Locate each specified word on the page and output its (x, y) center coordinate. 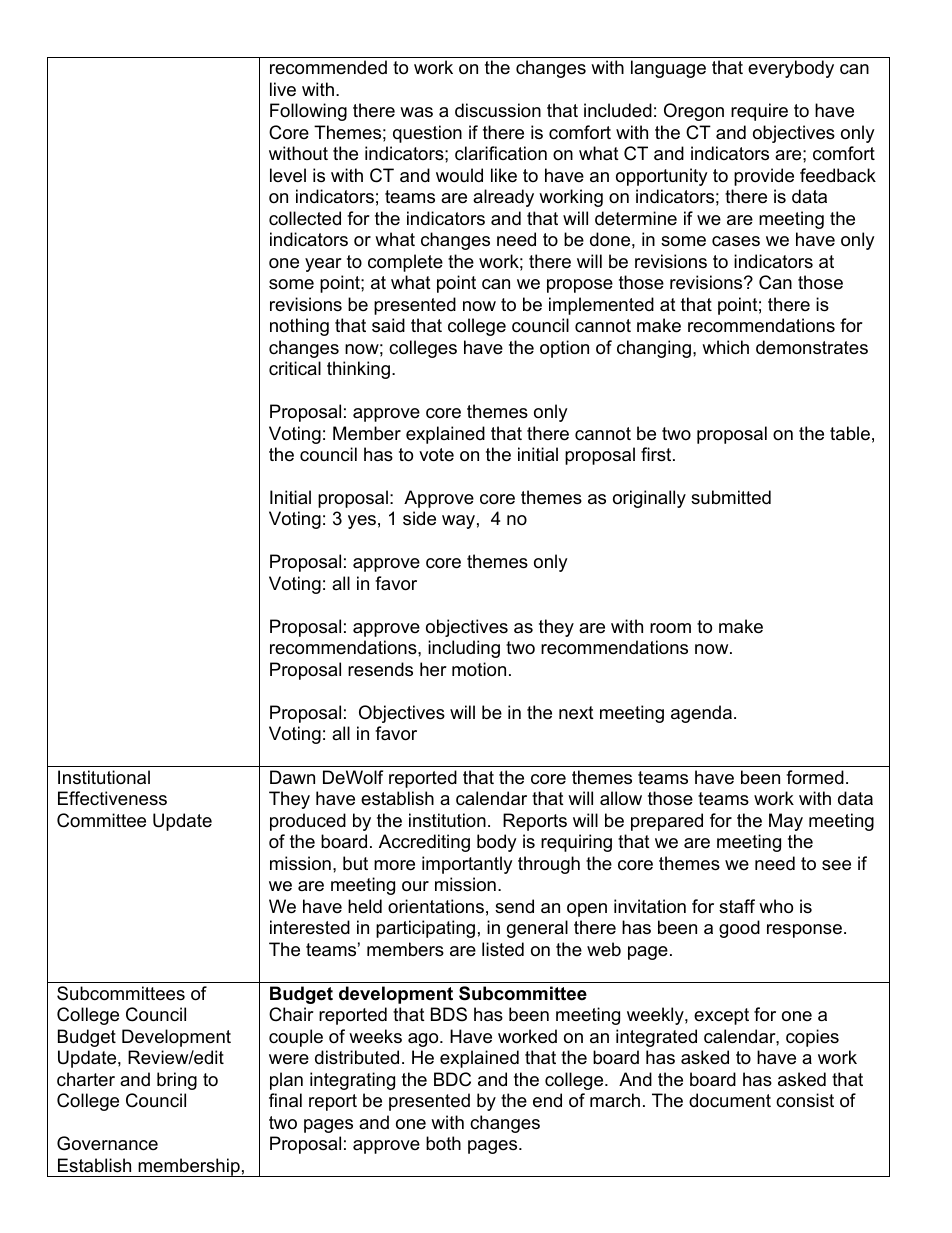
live (283, 89)
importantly (467, 865)
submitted (731, 497)
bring (177, 1081)
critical (295, 368)
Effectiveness (112, 798)
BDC (452, 1079)
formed (815, 777)
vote (436, 455)
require (759, 112)
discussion (498, 110)
